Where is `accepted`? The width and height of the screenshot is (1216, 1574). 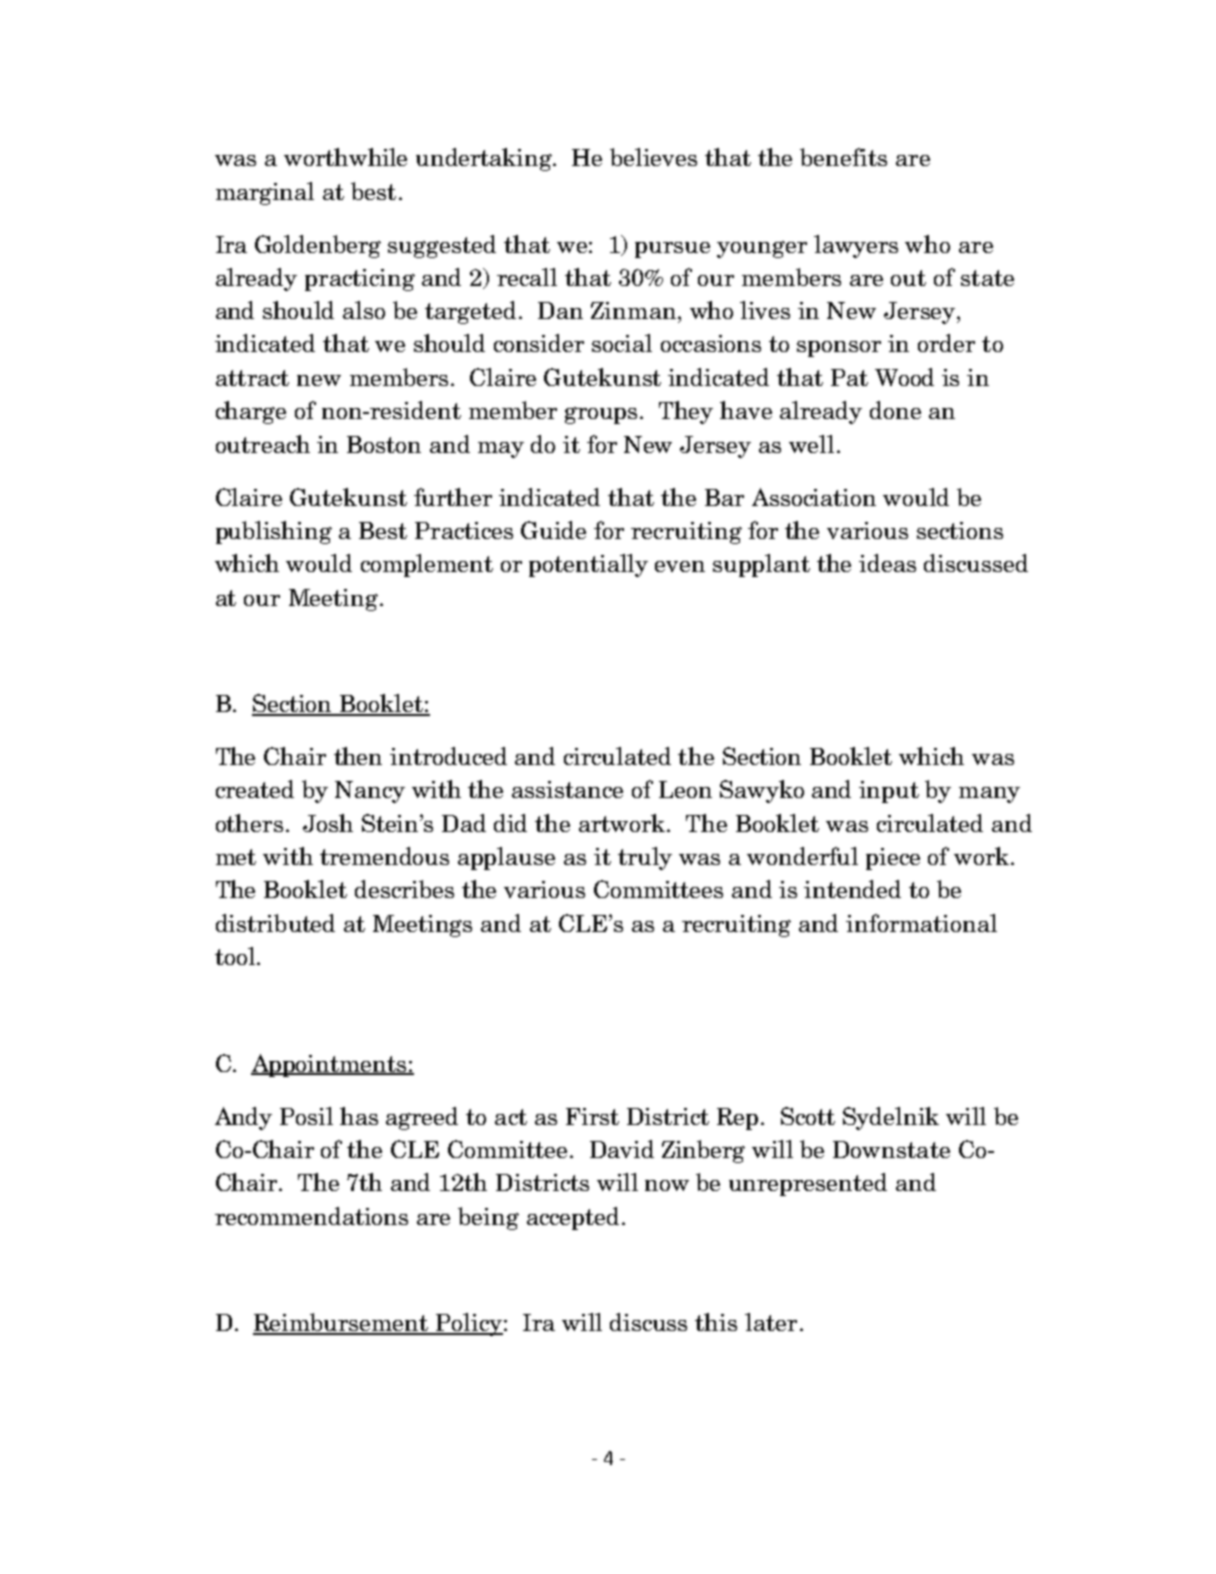 accepted is located at coordinates (573, 1218).
